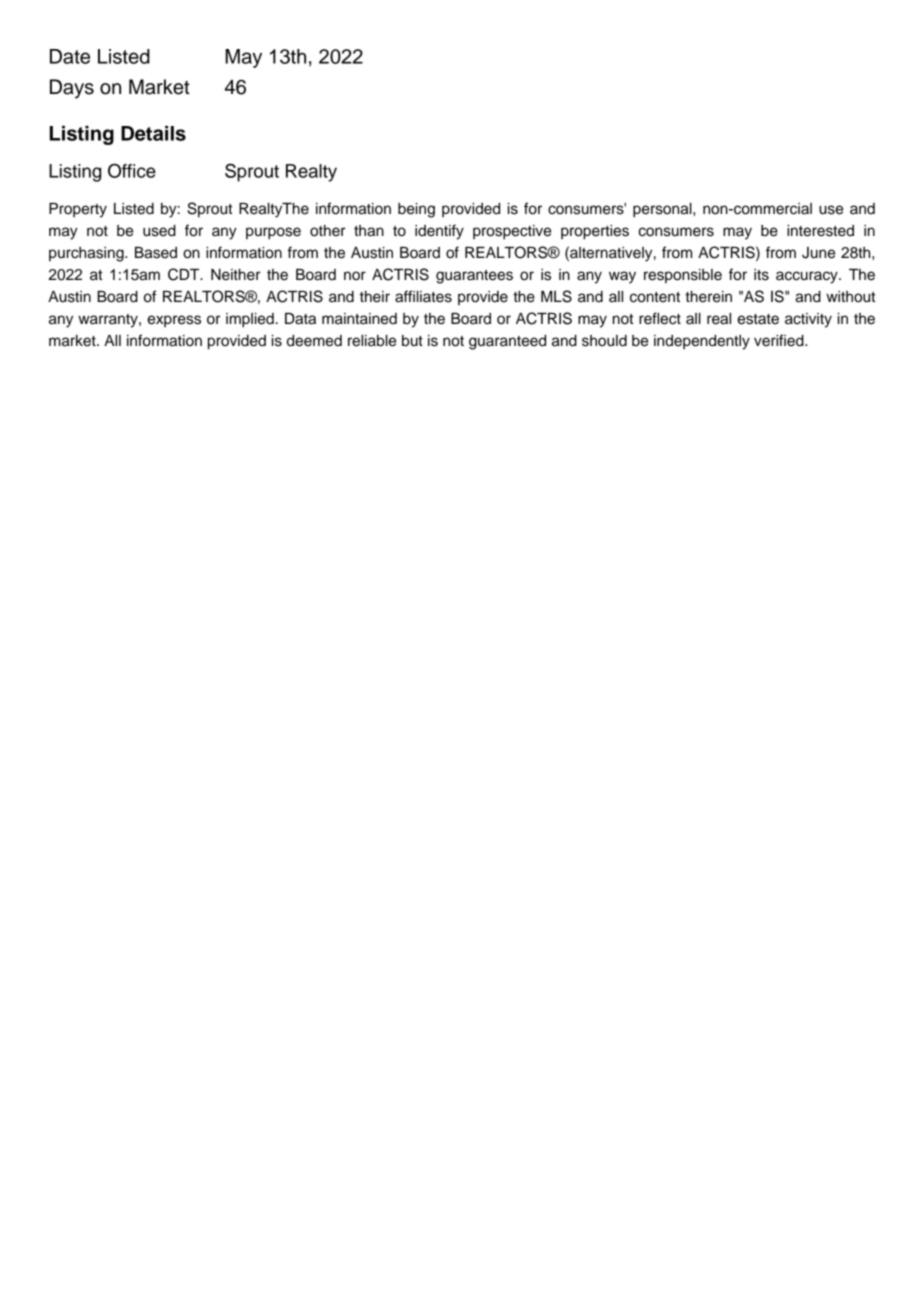 The width and height of the document is (924, 1308). I want to click on Property, so click(78, 210).
